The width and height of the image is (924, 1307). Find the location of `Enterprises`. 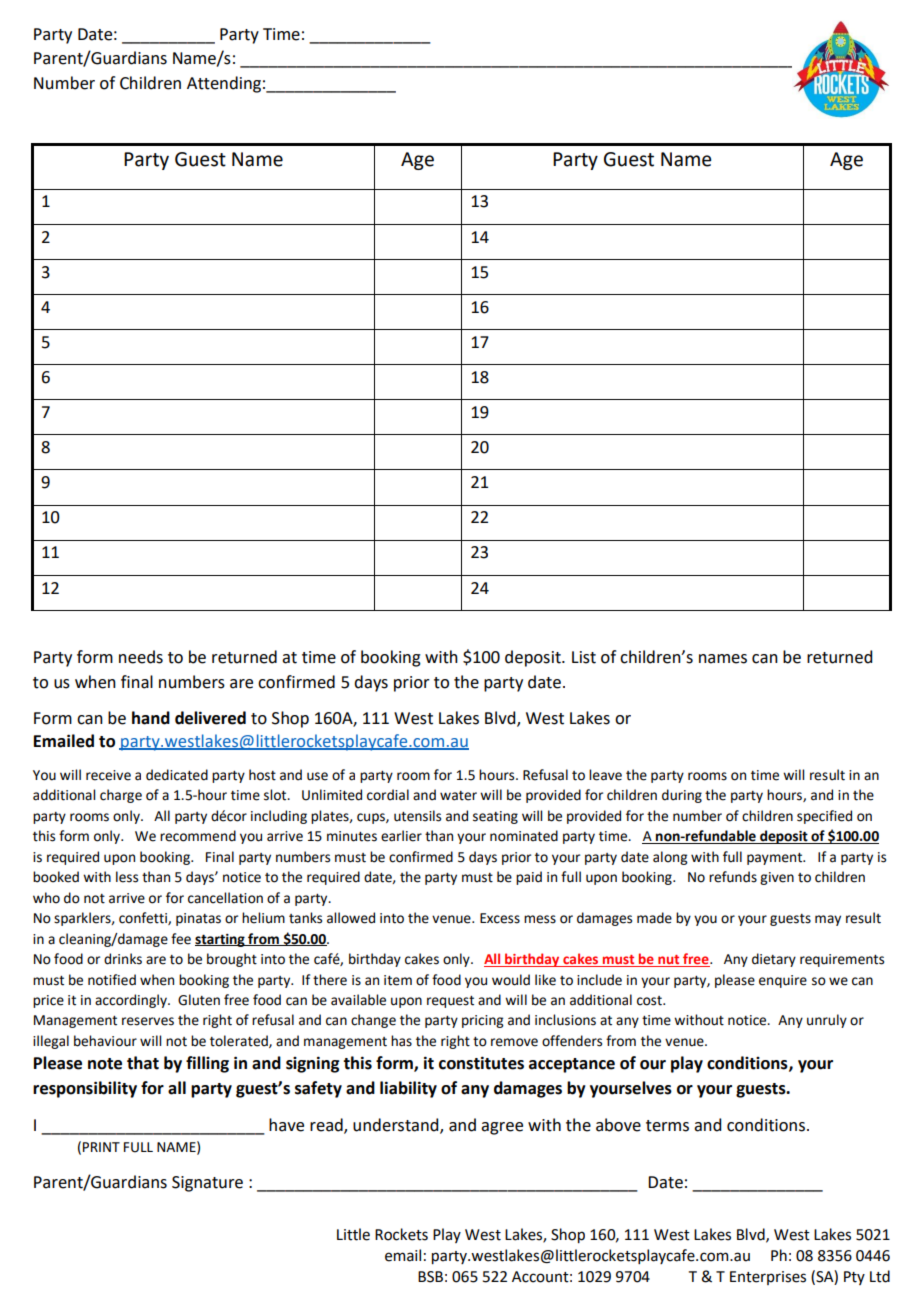

Enterprises is located at coordinates (768, 1278).
